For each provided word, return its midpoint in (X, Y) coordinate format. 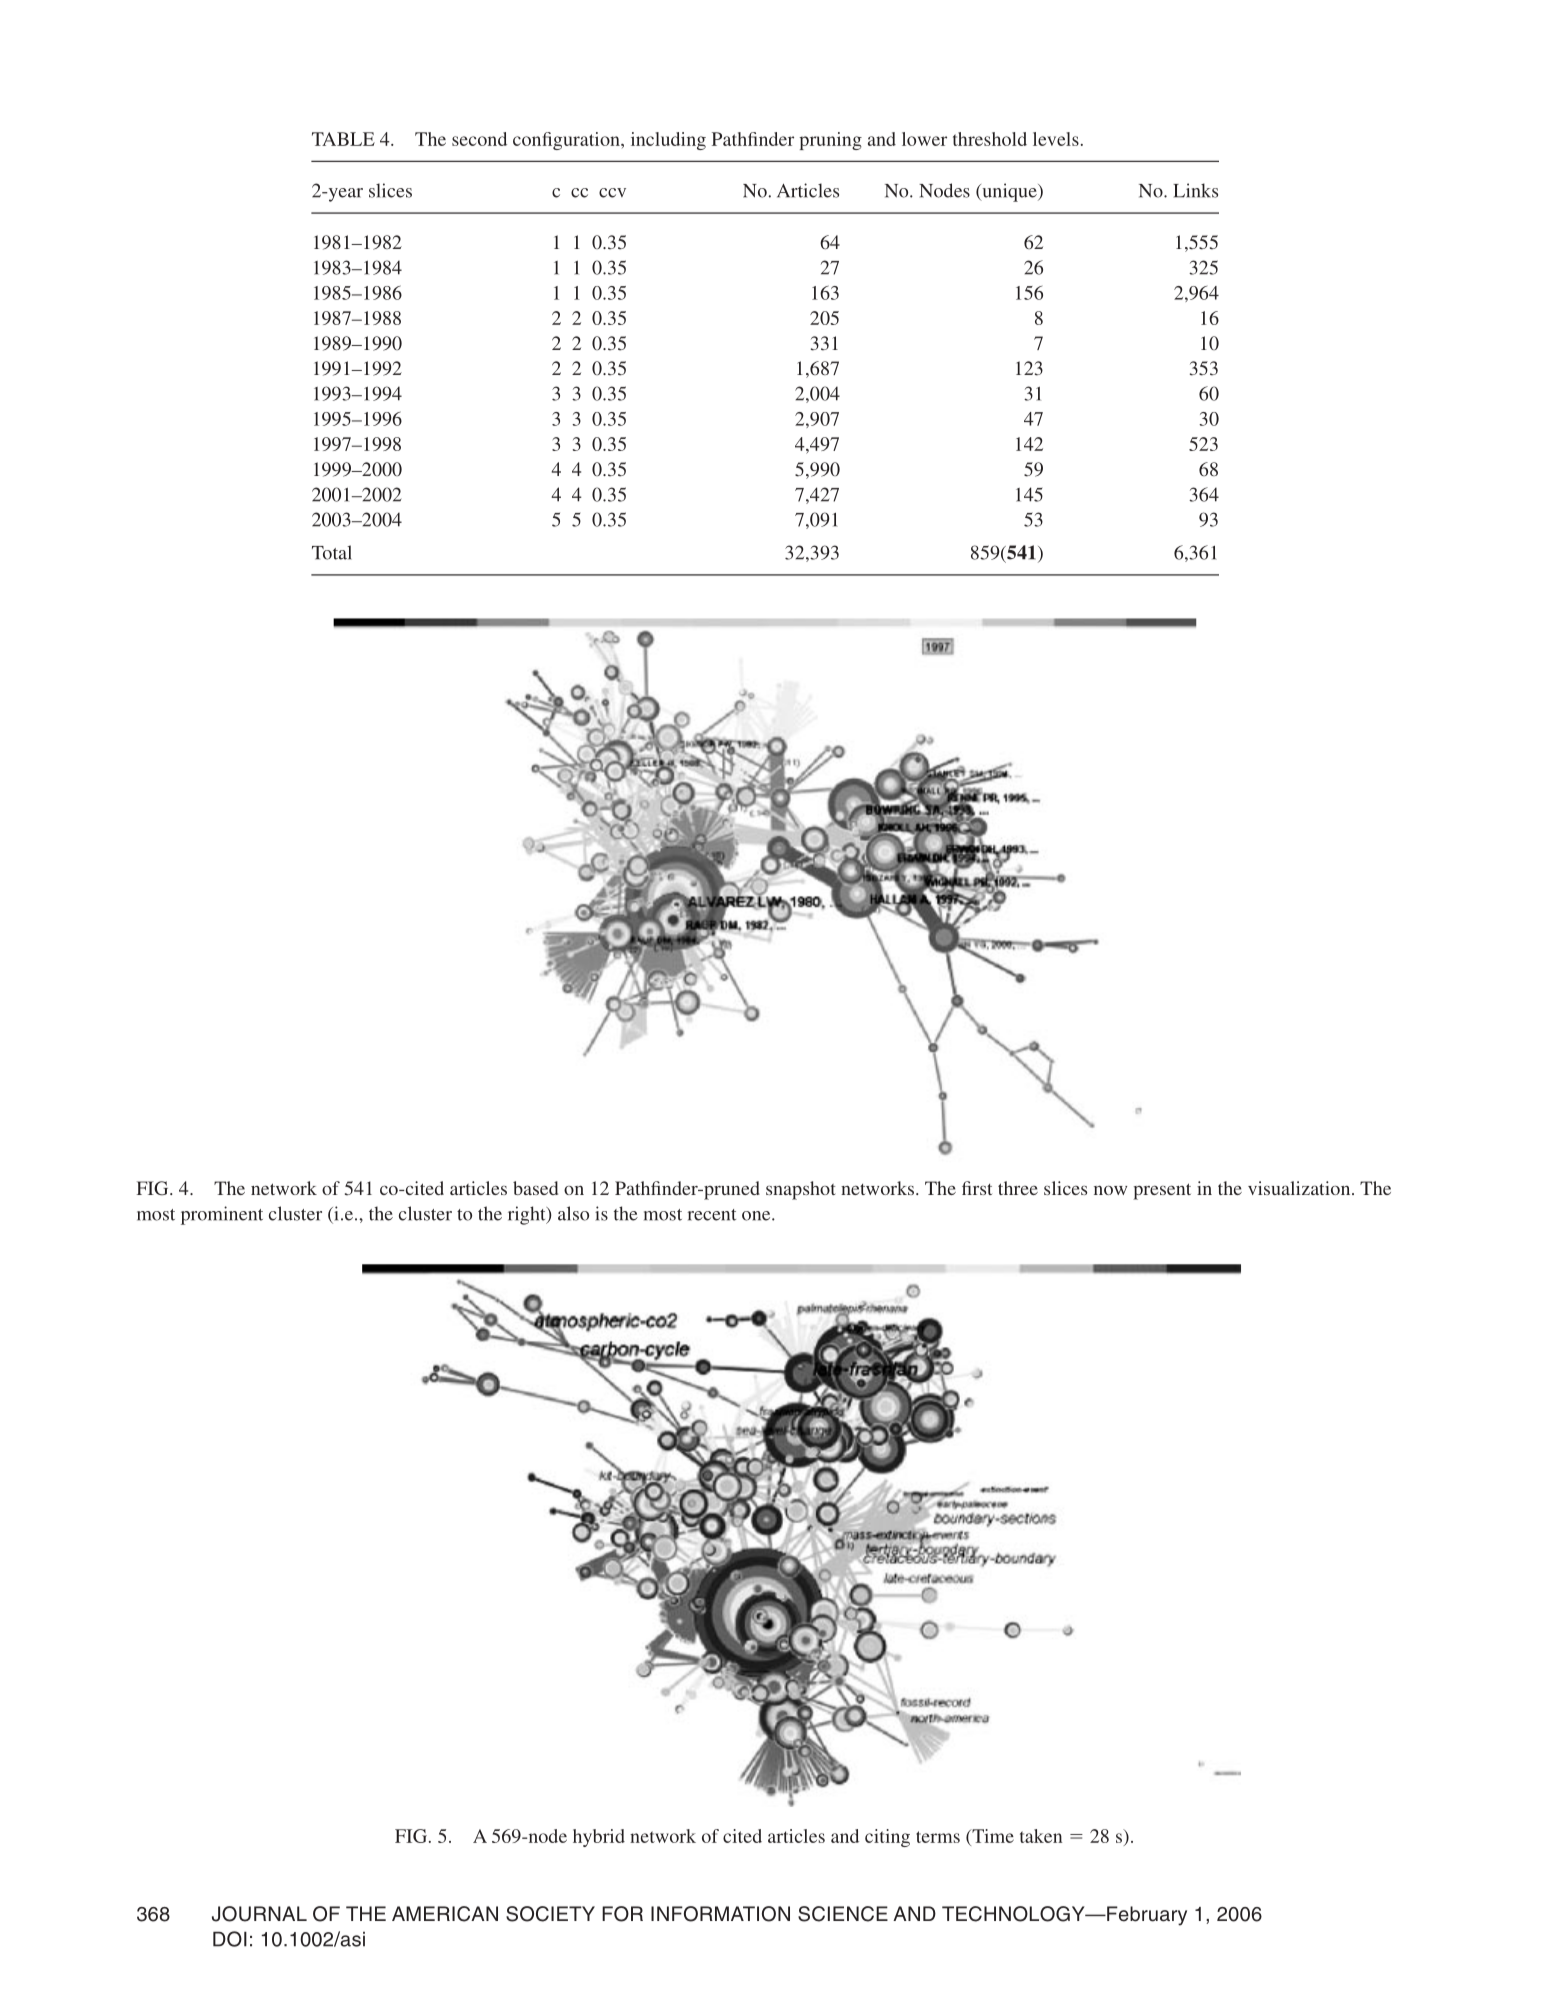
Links (1195, 190)
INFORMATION (720, 1914)
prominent (222, 1215)
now (1110, 1190)
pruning (830, 141)
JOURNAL (259, 1914)
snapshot (801, 1190)
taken (1041, 1836)
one (757, 1216)
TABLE (343, 139)
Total (332, 552)
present (1162, 1191)
